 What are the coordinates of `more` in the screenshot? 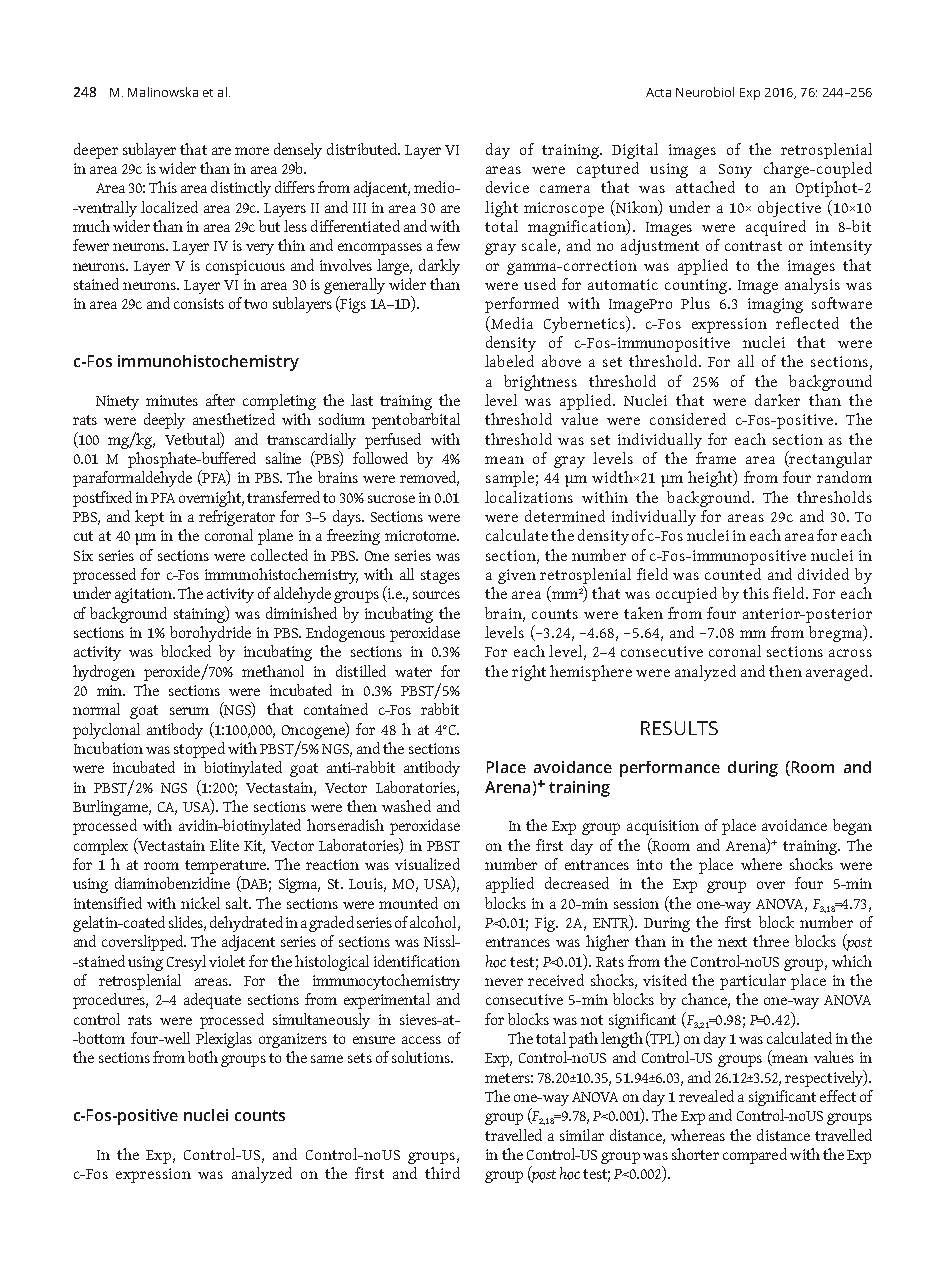 It's located at (252, 151).
